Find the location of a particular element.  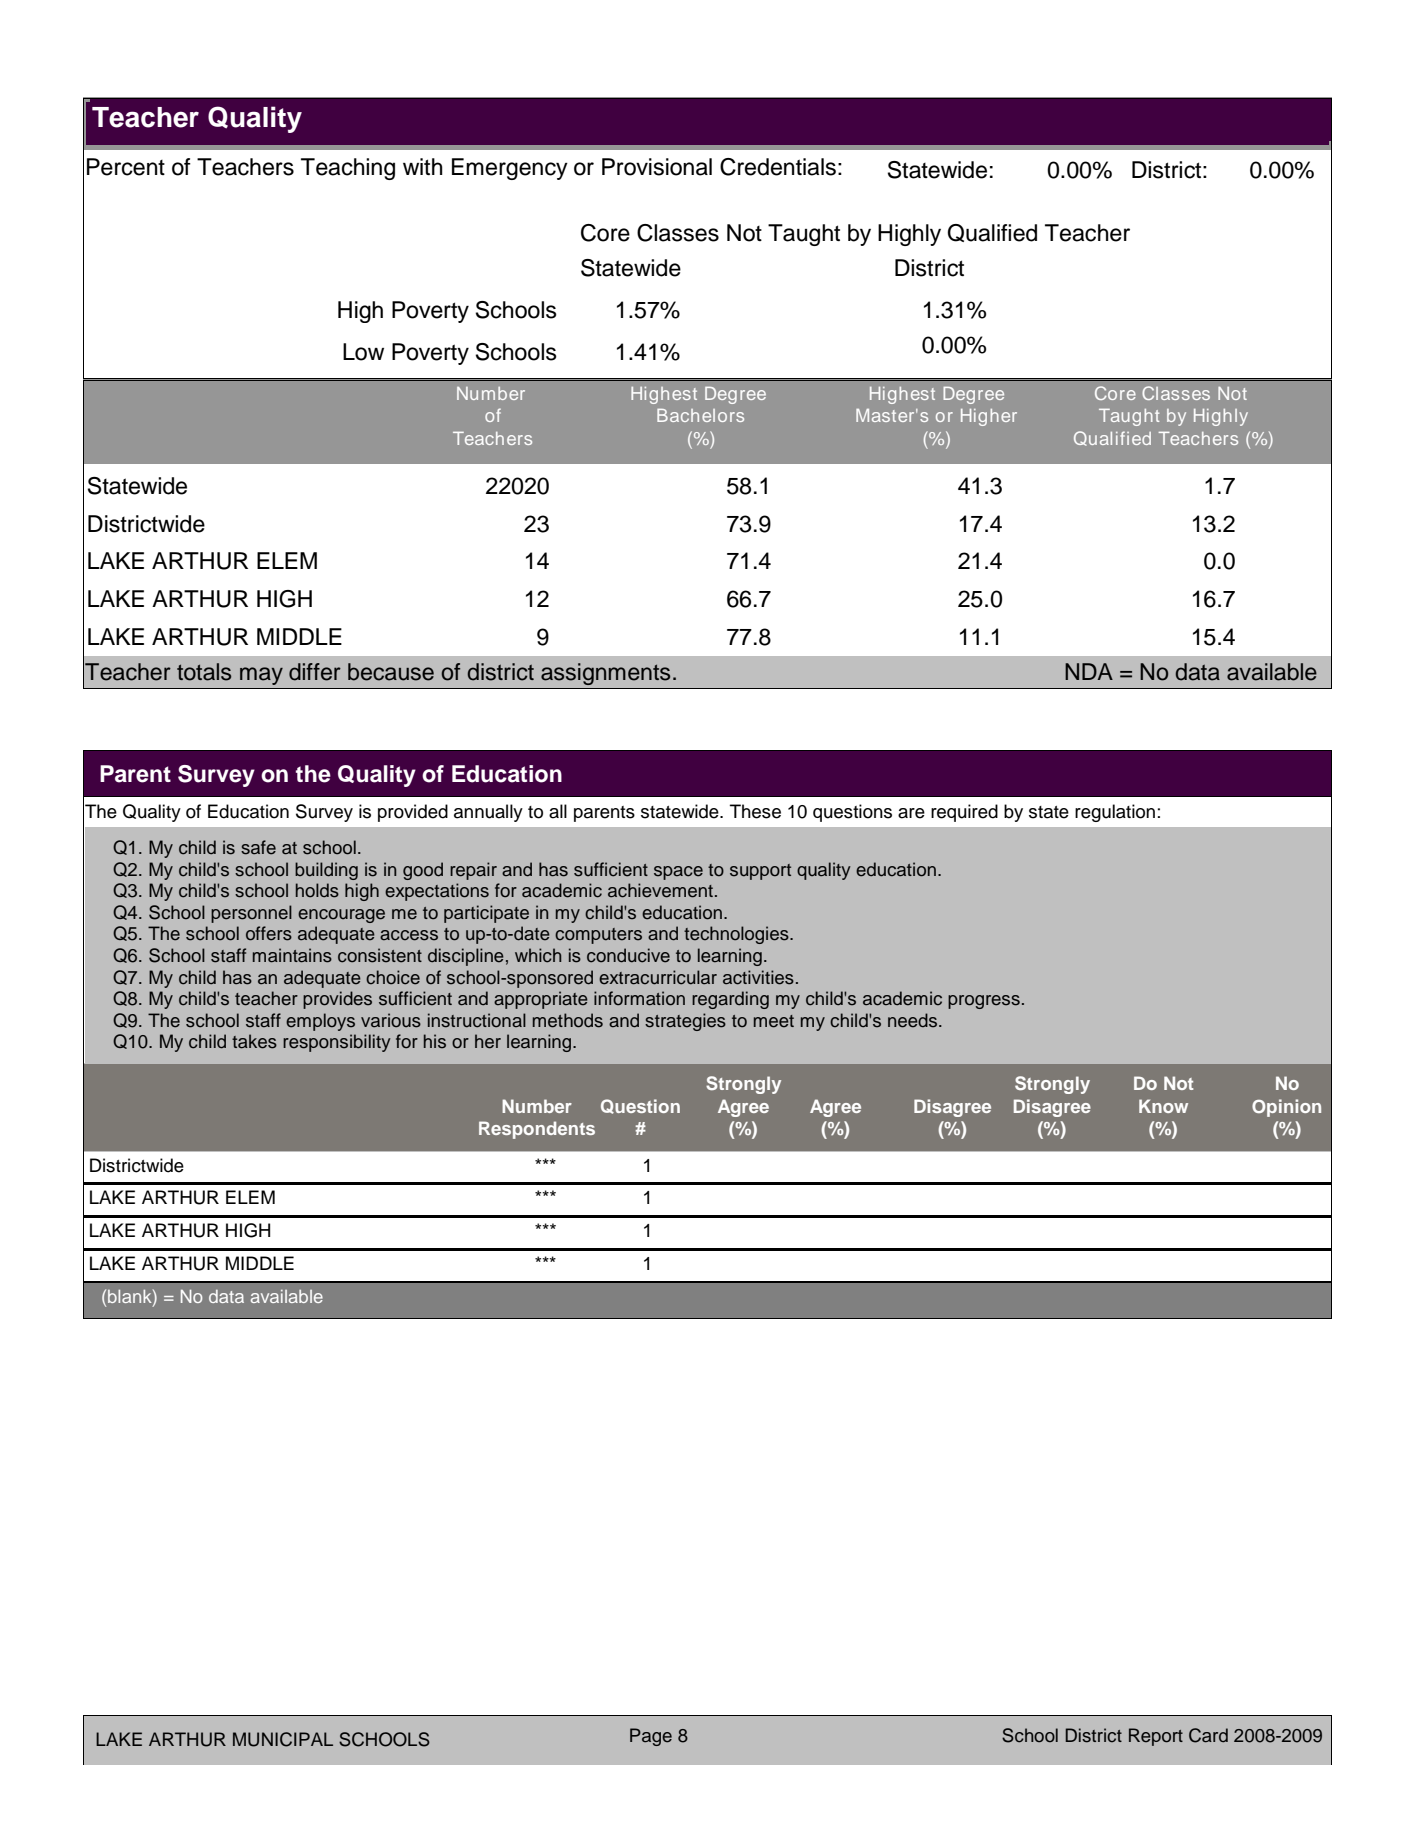

progress is located at coordinates (984, 1002).
